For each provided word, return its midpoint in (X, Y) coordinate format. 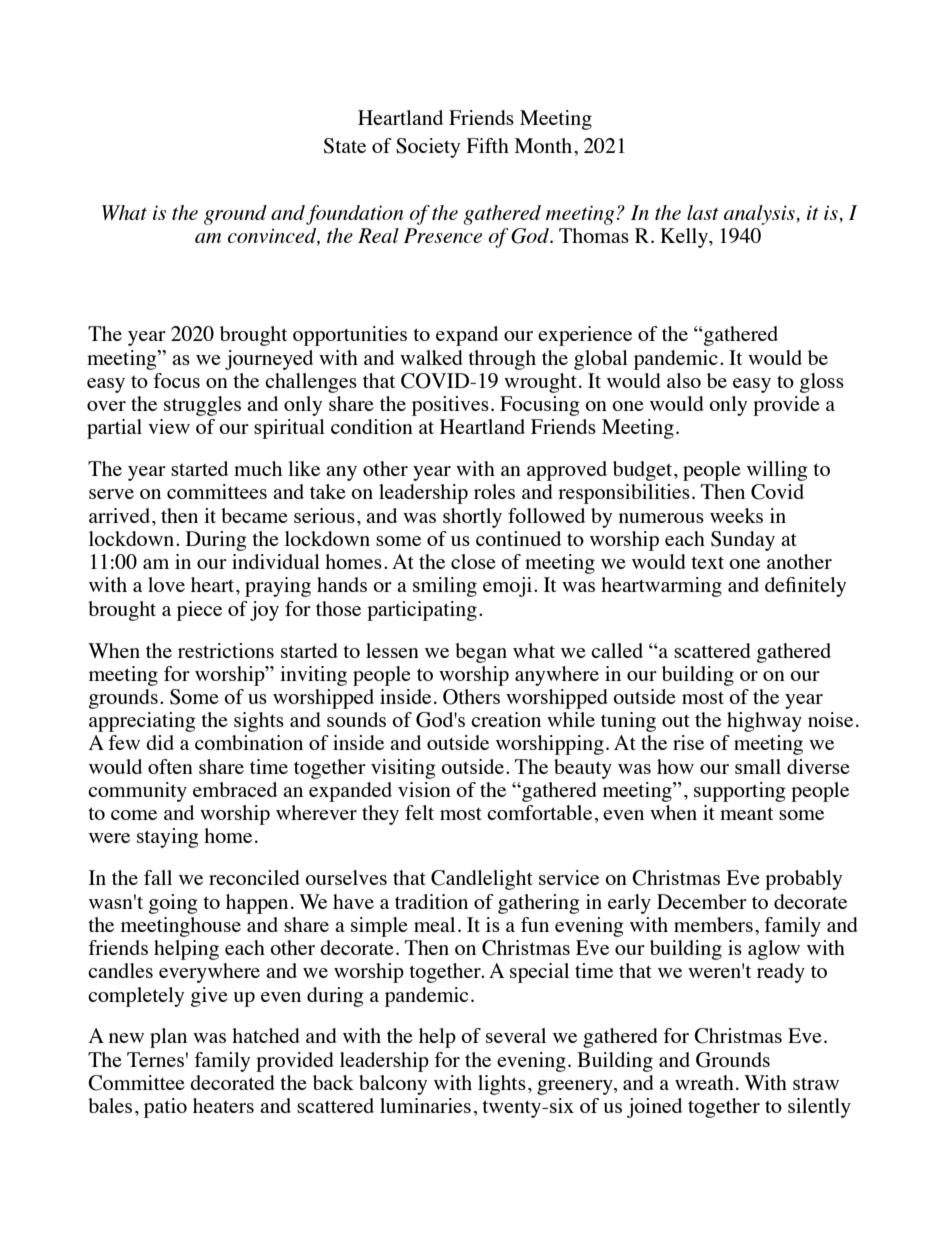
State (345, 146)
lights (502, 1085)
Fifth (488, 145)
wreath (704, 1082)
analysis (760, 215)
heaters (223, 1105)
